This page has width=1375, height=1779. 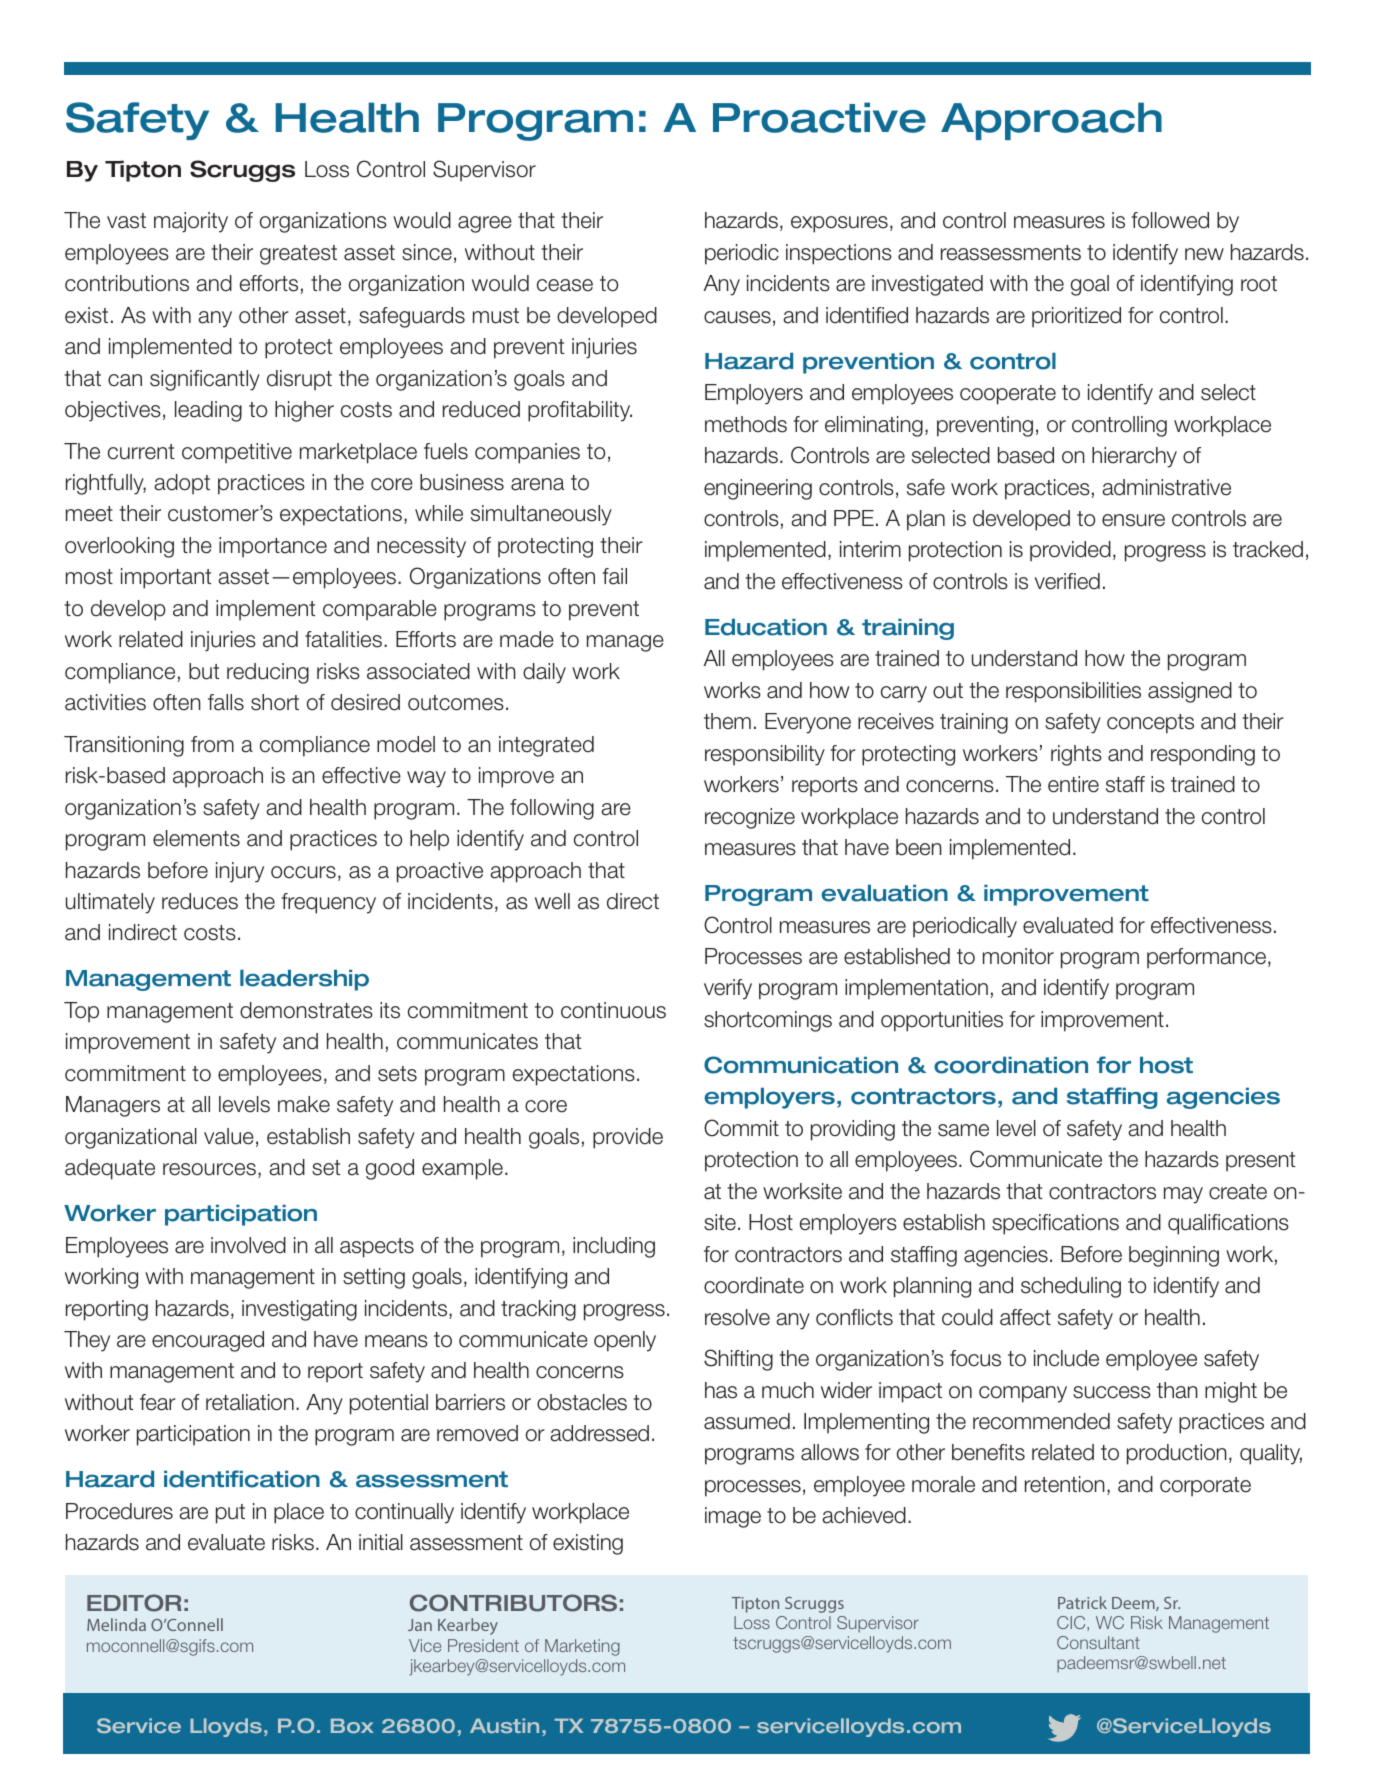 What do you see at coordinates (304, 980) in the page?
I see `leadership` at bounding box center [304, 980].
